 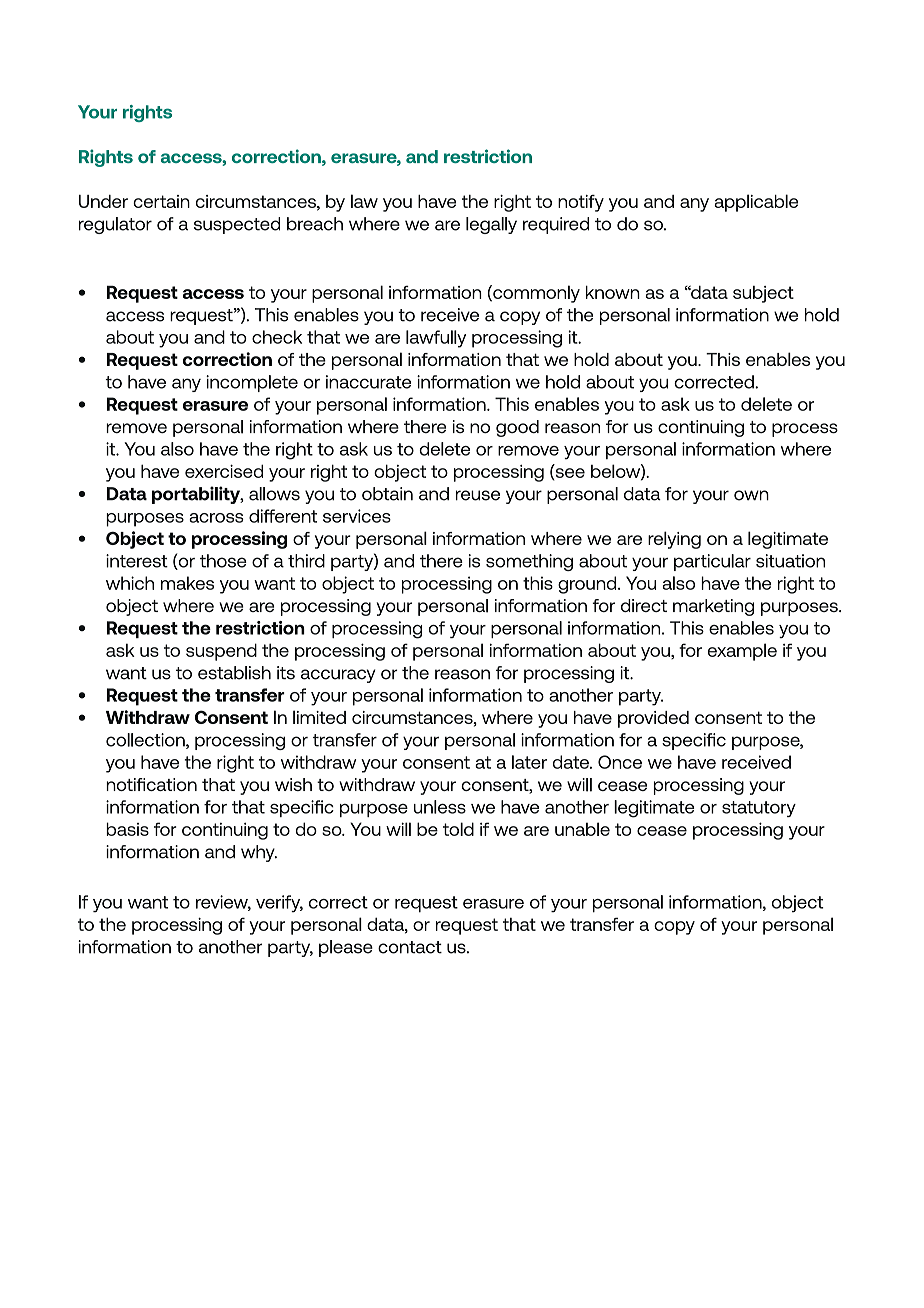 What do you see at coordinates (756, 203) in the screenshot?
I see `applicable` at bounding box center [756, 203].
